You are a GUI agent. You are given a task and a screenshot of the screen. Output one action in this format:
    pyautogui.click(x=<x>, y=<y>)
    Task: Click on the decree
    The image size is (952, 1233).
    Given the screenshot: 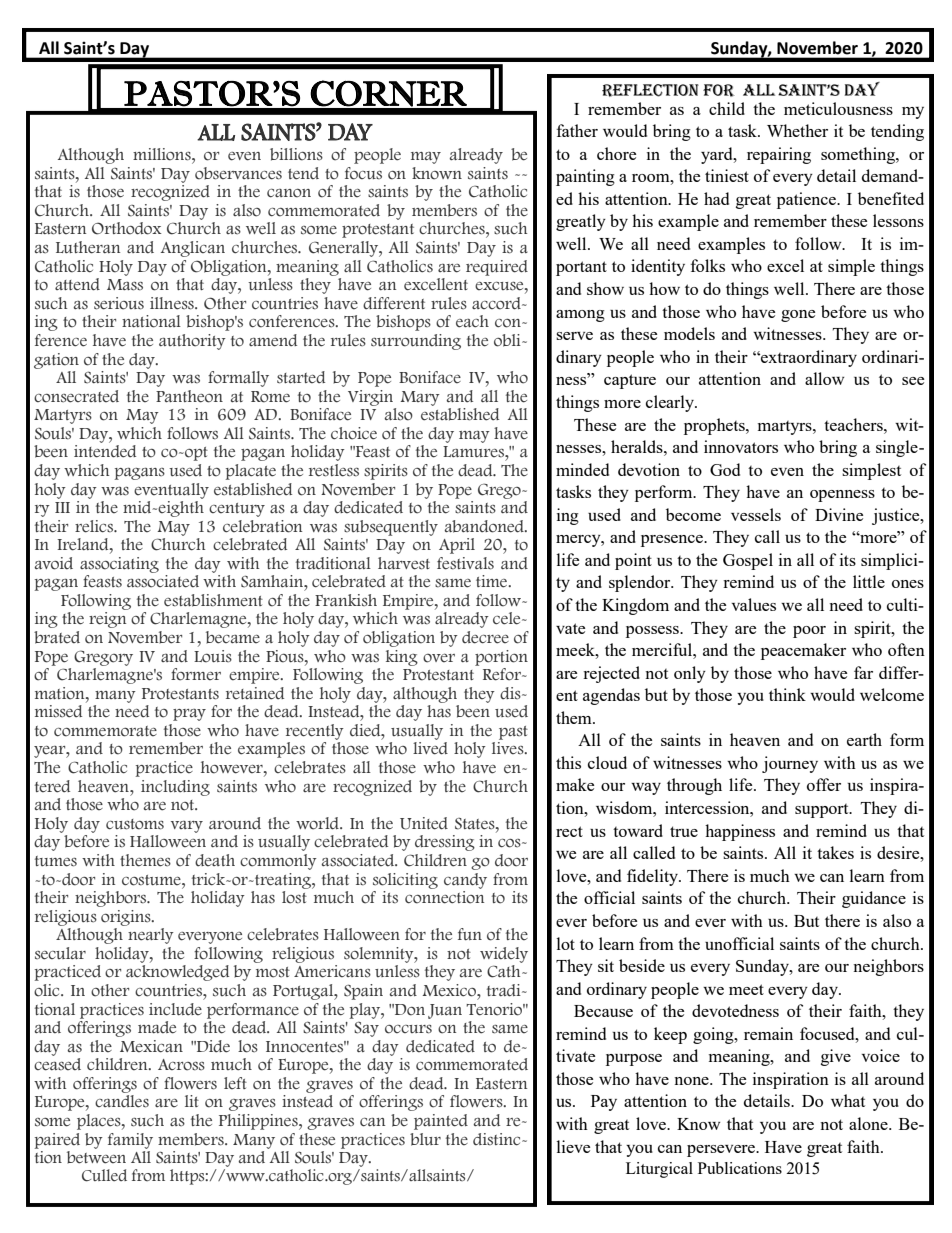 What is the action you would take?
    pyautogui.click(x=485, y=637)
